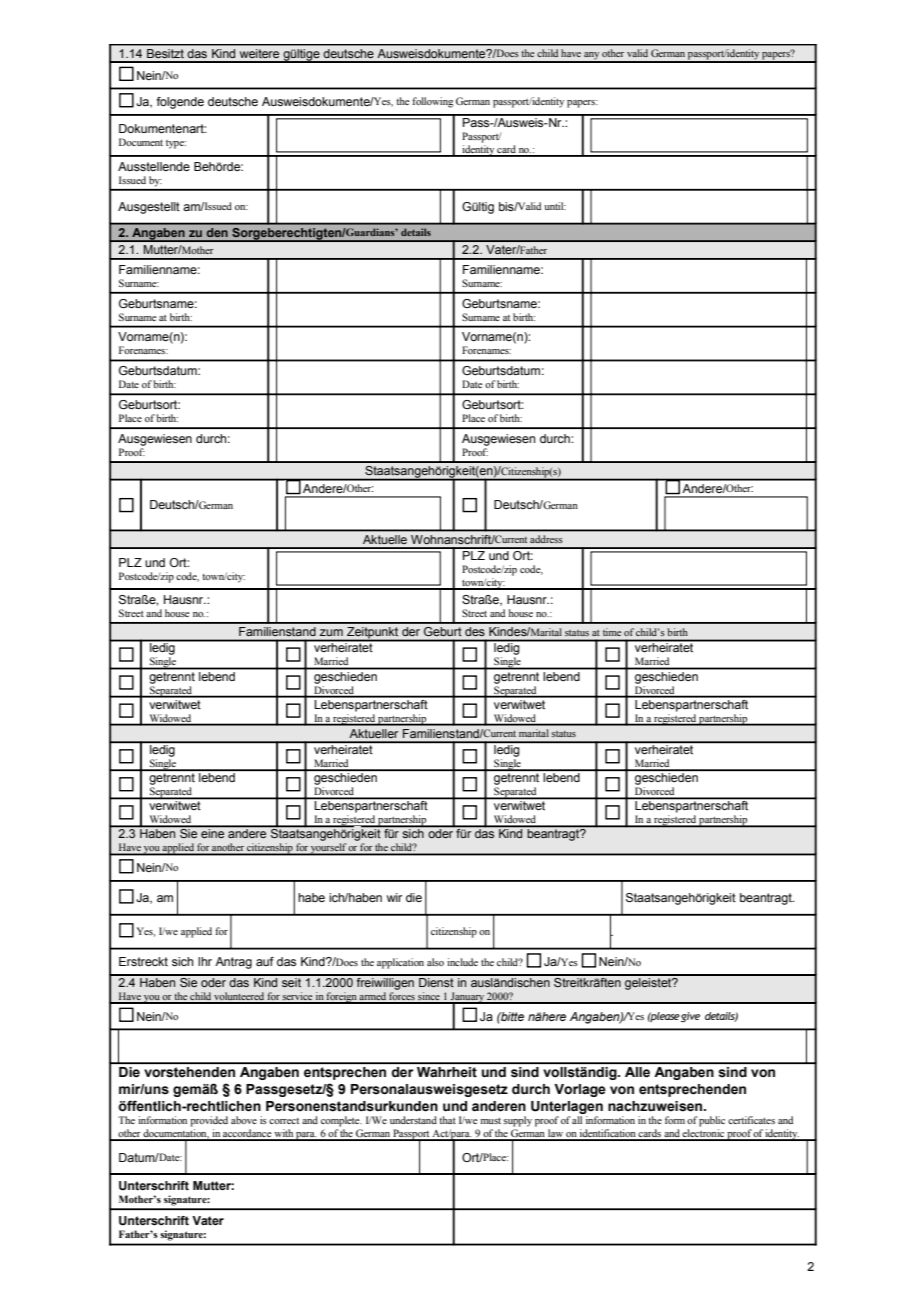  Describe the element at coordinates (244, 1120) in the screenshot. I see `above` at that location.
